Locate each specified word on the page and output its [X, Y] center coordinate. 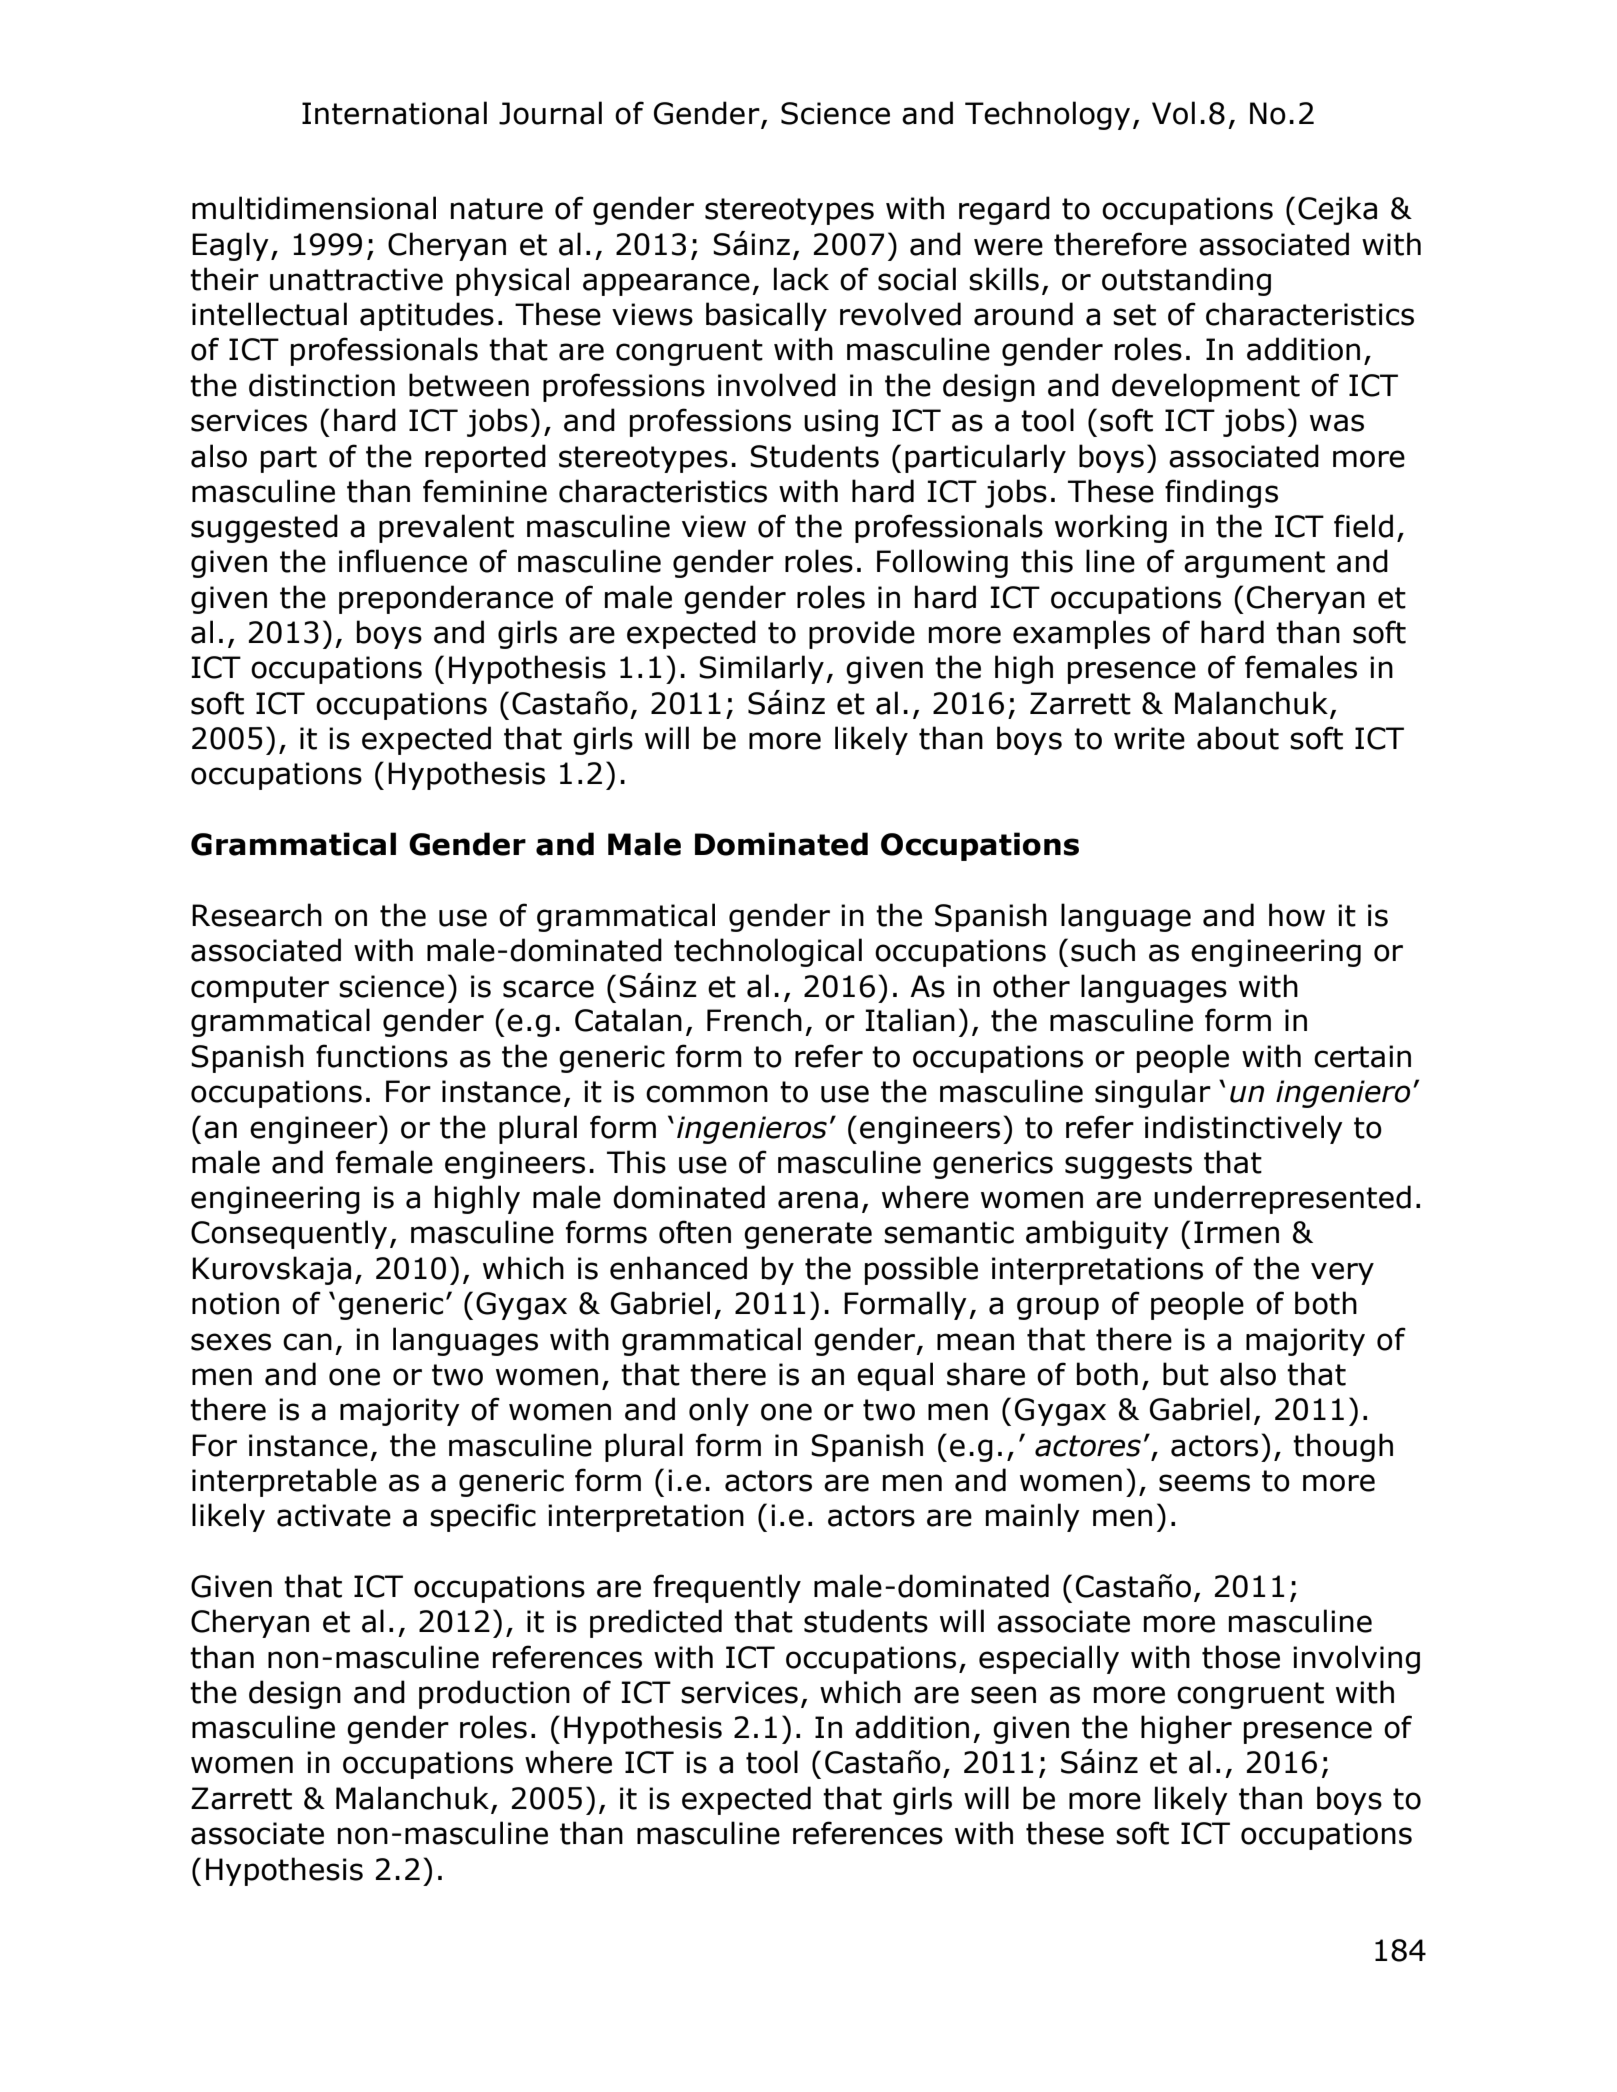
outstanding [1186, 281]
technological [768, 952]
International [394, 113]
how [1297, 915]
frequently [727, 1588]
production [494, 1694]
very [1342, 1273]
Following [942, 563]
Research [257, 915]
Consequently [289, 1234]
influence [403, 561]
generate [808, 1235]
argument [1254, 564]
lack [801, 279]
